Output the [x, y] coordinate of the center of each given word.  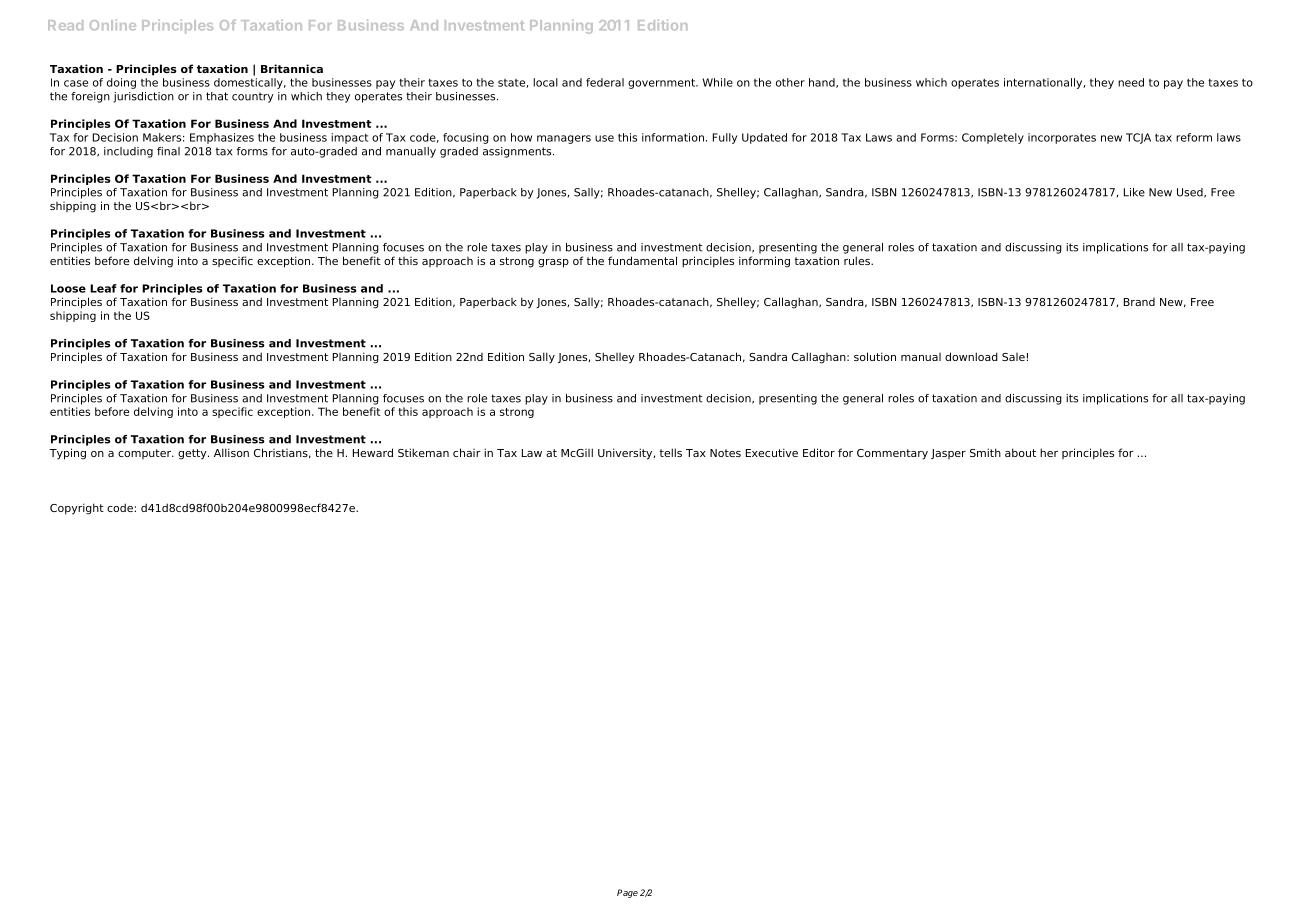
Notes [725, 453]
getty [193, 454]
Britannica [292, 68]
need [1131, 82]
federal [605, 82]
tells [671, 452]
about [1020, 452]
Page [627, 893]
